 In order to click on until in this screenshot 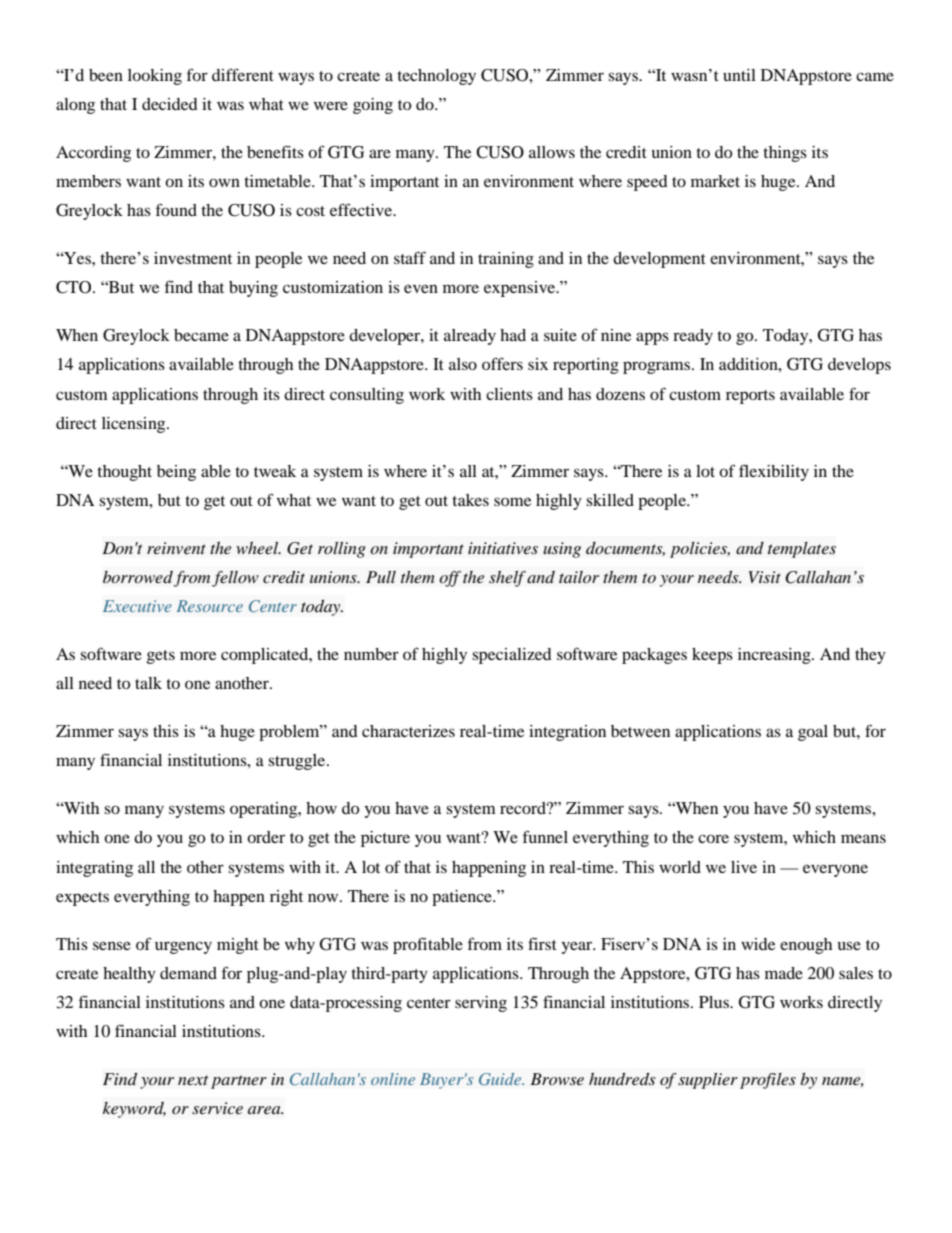, I will do `click(739, 75)`.
